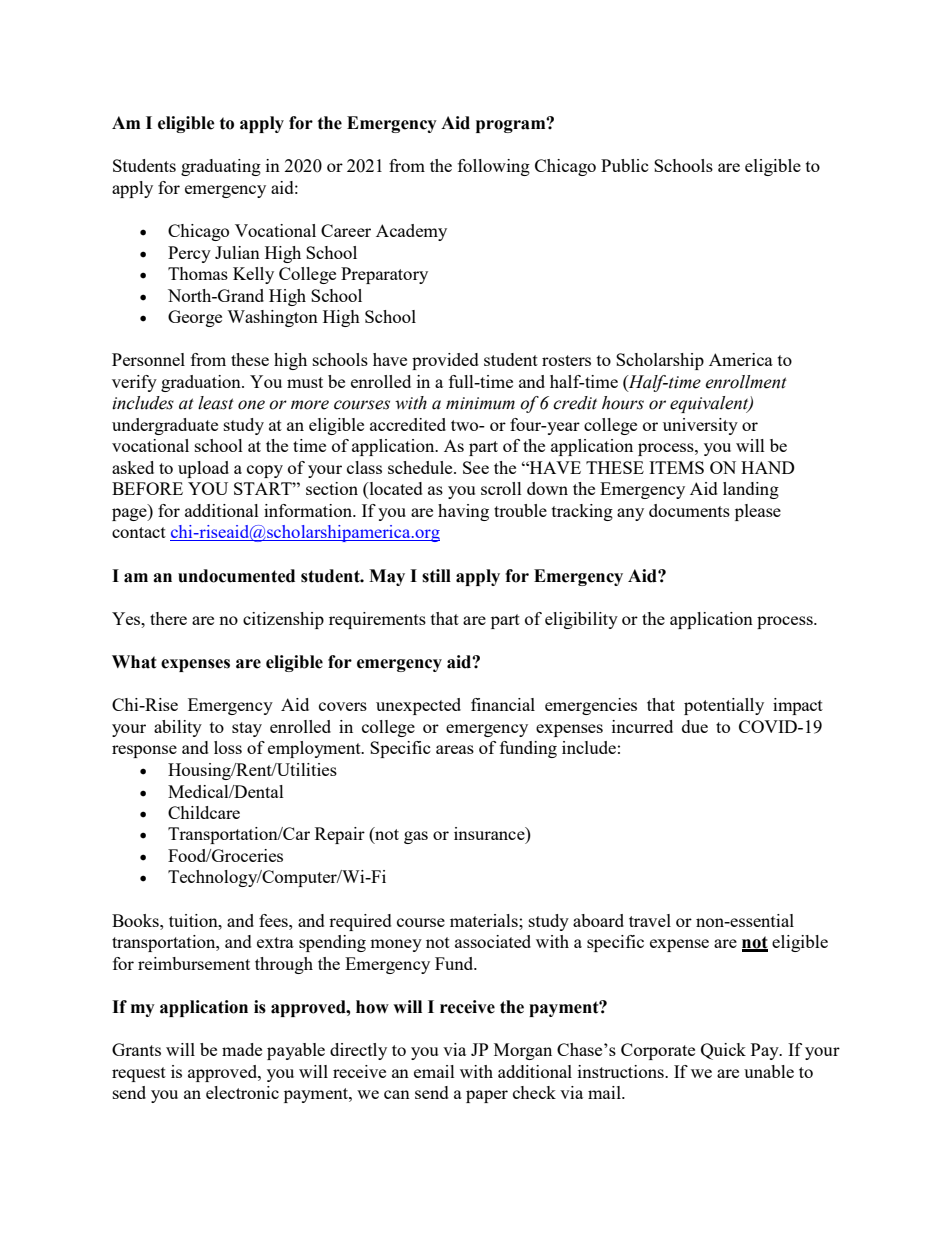 The width and height of the screenshot is (952, 1233). Describe the element at coordinates (746, 382) in the screenshot. I see `enrollment` at that location.
